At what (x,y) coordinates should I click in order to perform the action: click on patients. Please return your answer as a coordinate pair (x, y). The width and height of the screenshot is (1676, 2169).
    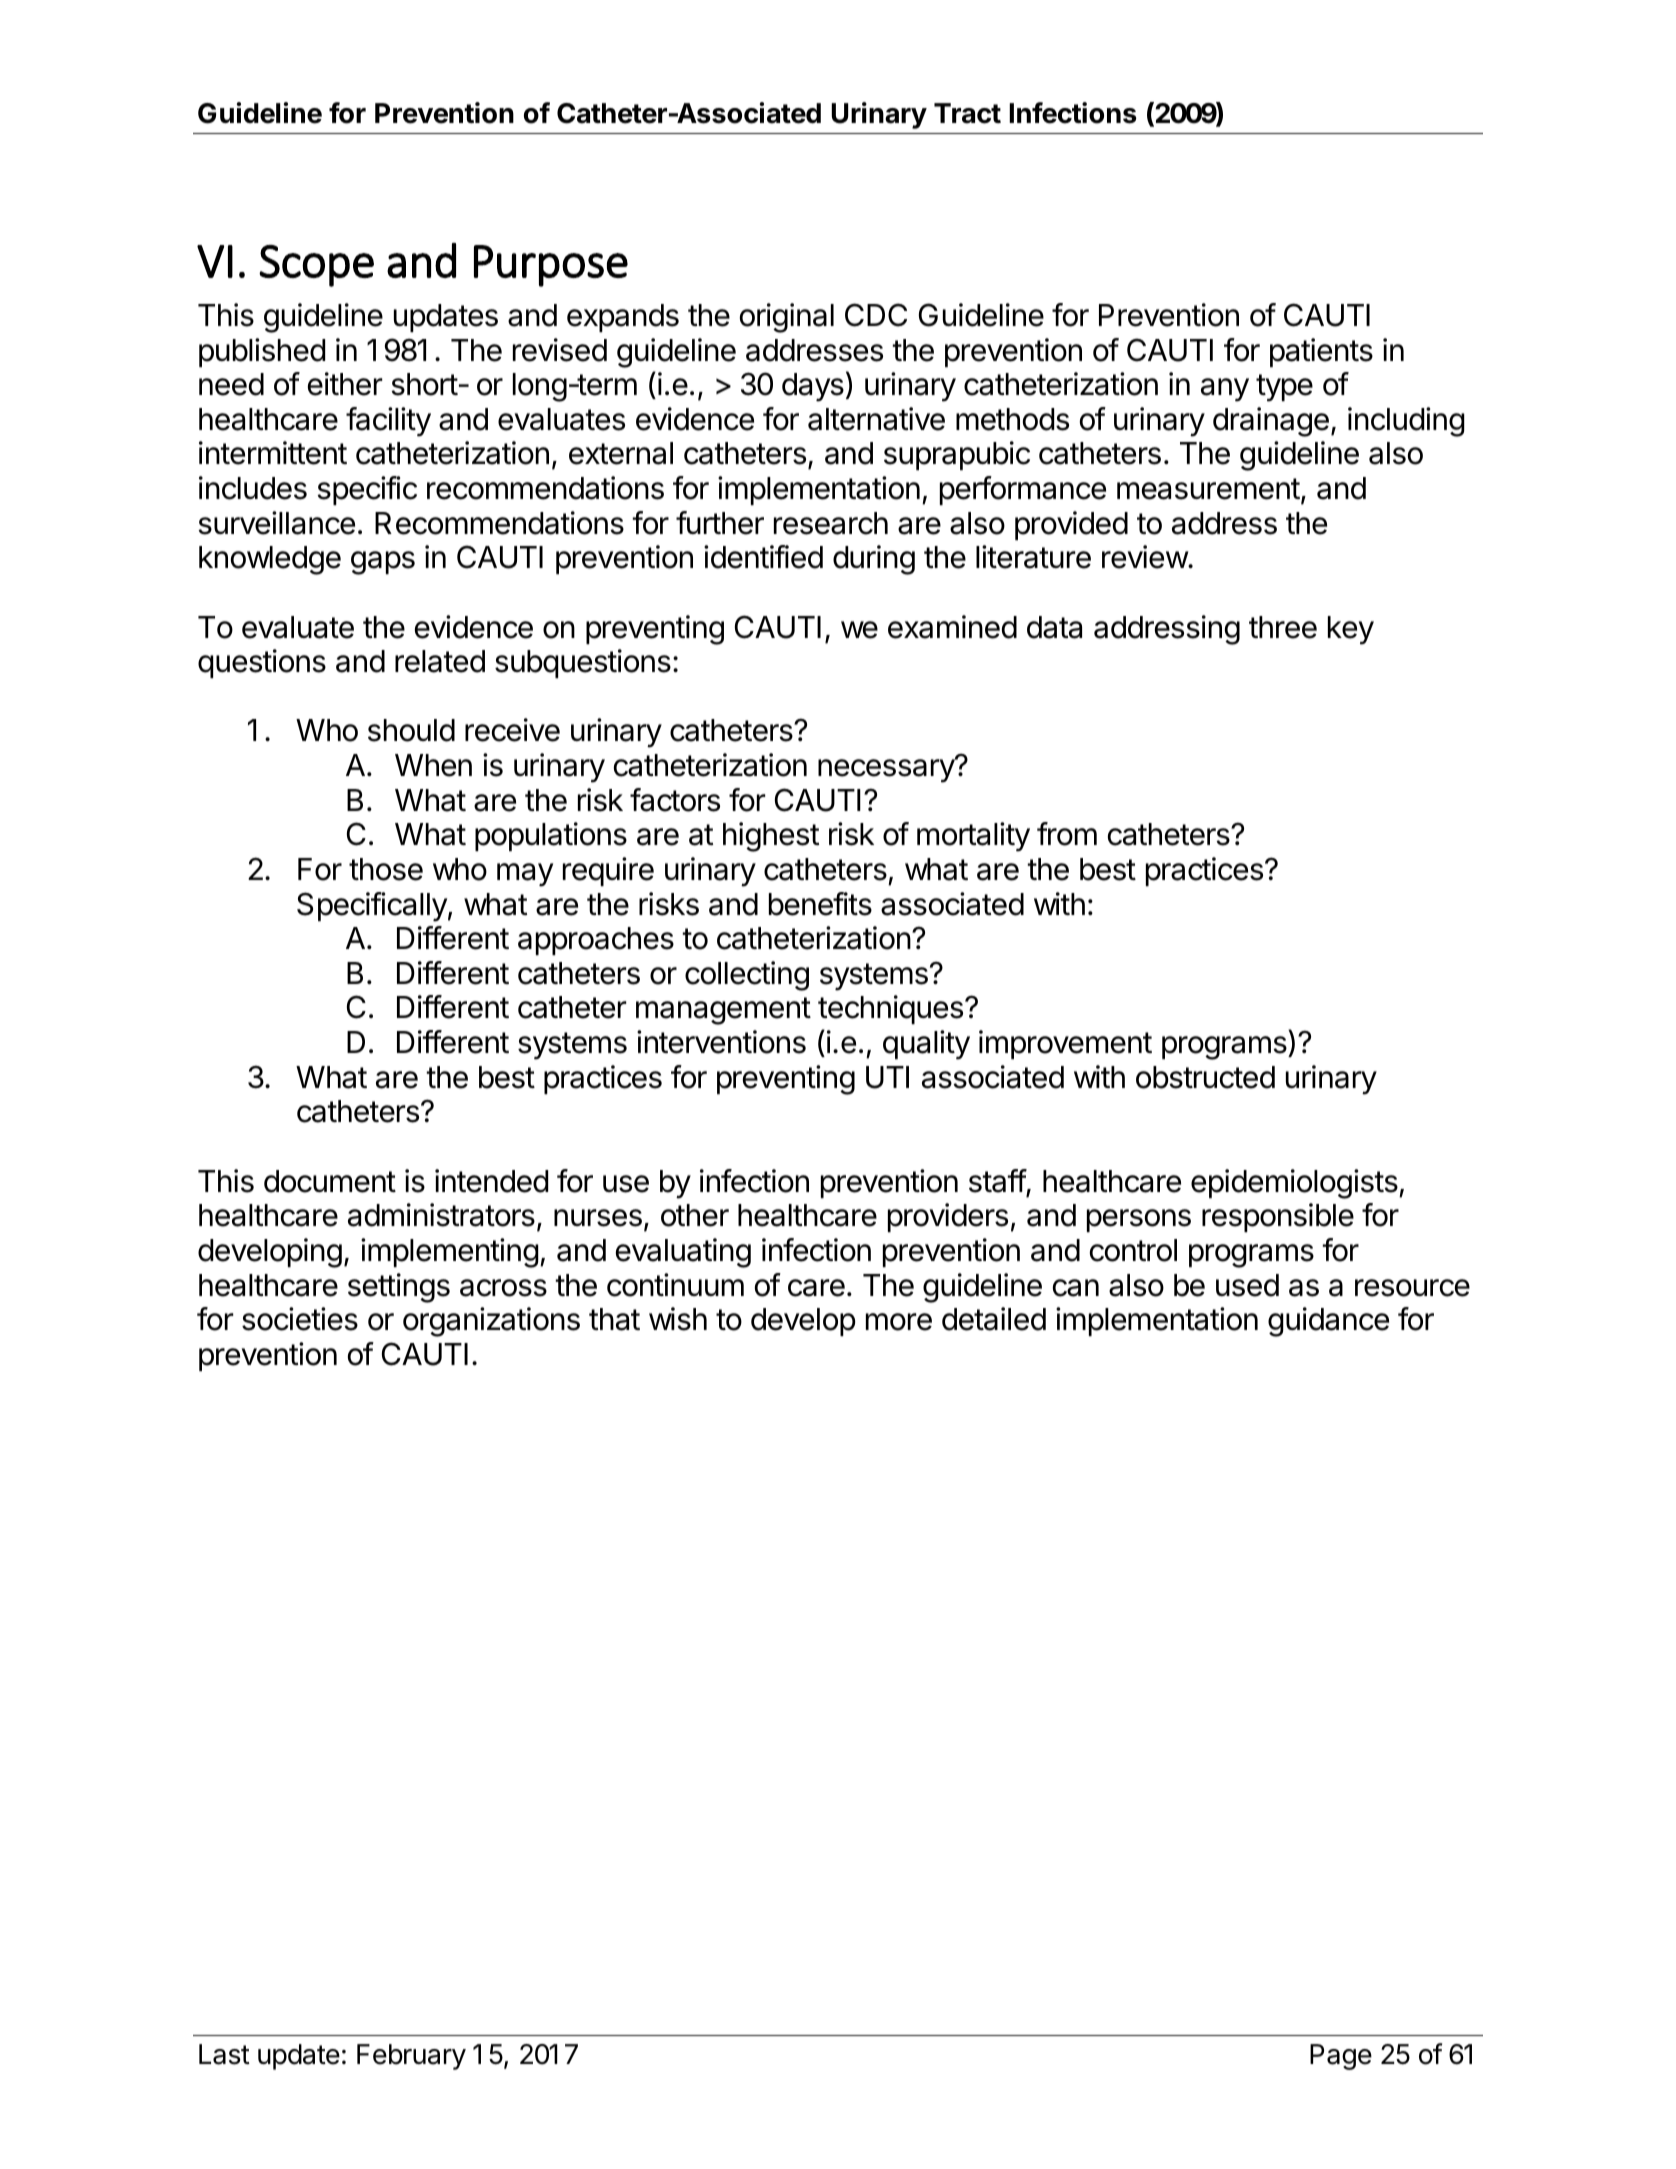
    Looking at the image, I should click on (1321, 352).
